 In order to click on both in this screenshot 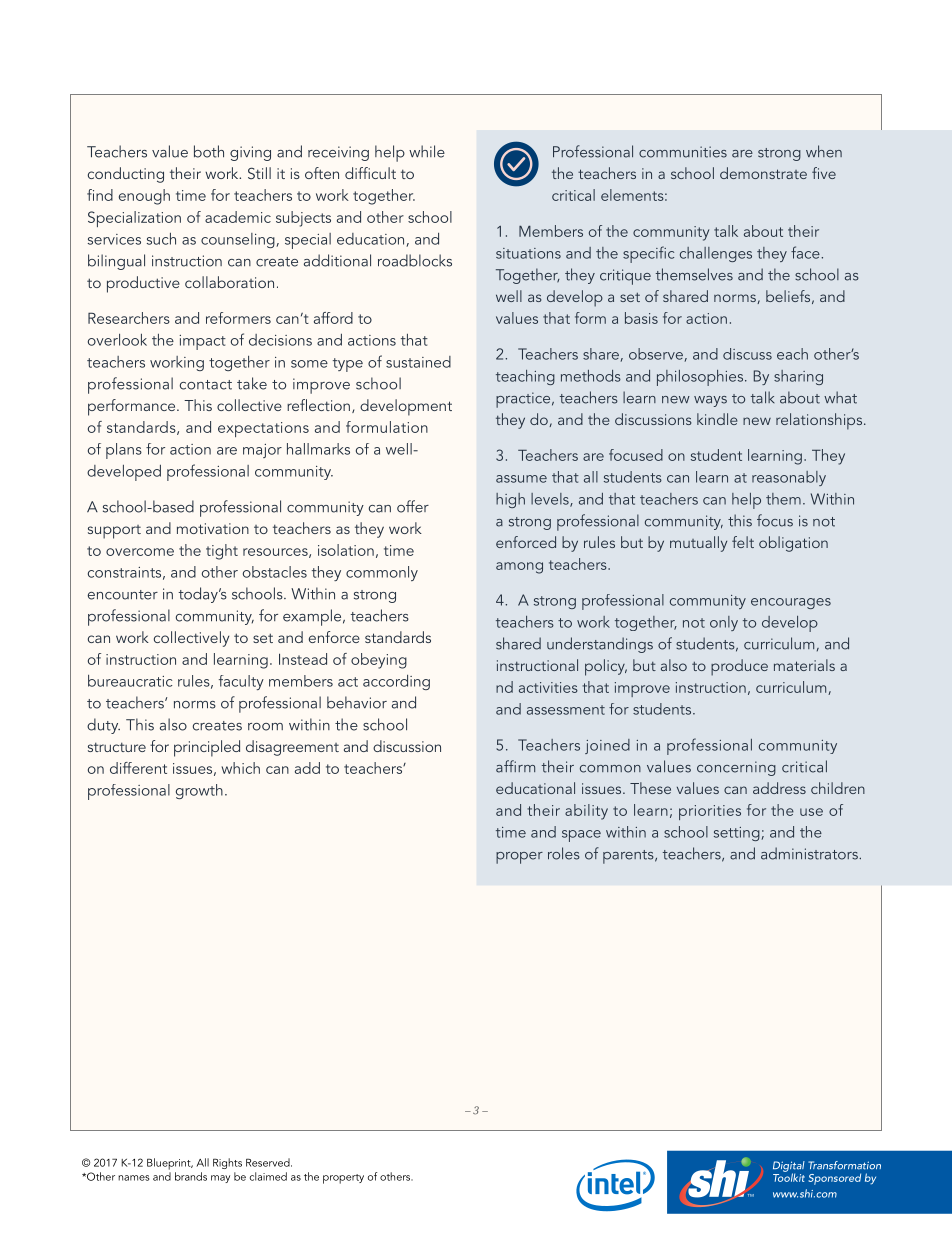, I will do `click(209, 151)`.
